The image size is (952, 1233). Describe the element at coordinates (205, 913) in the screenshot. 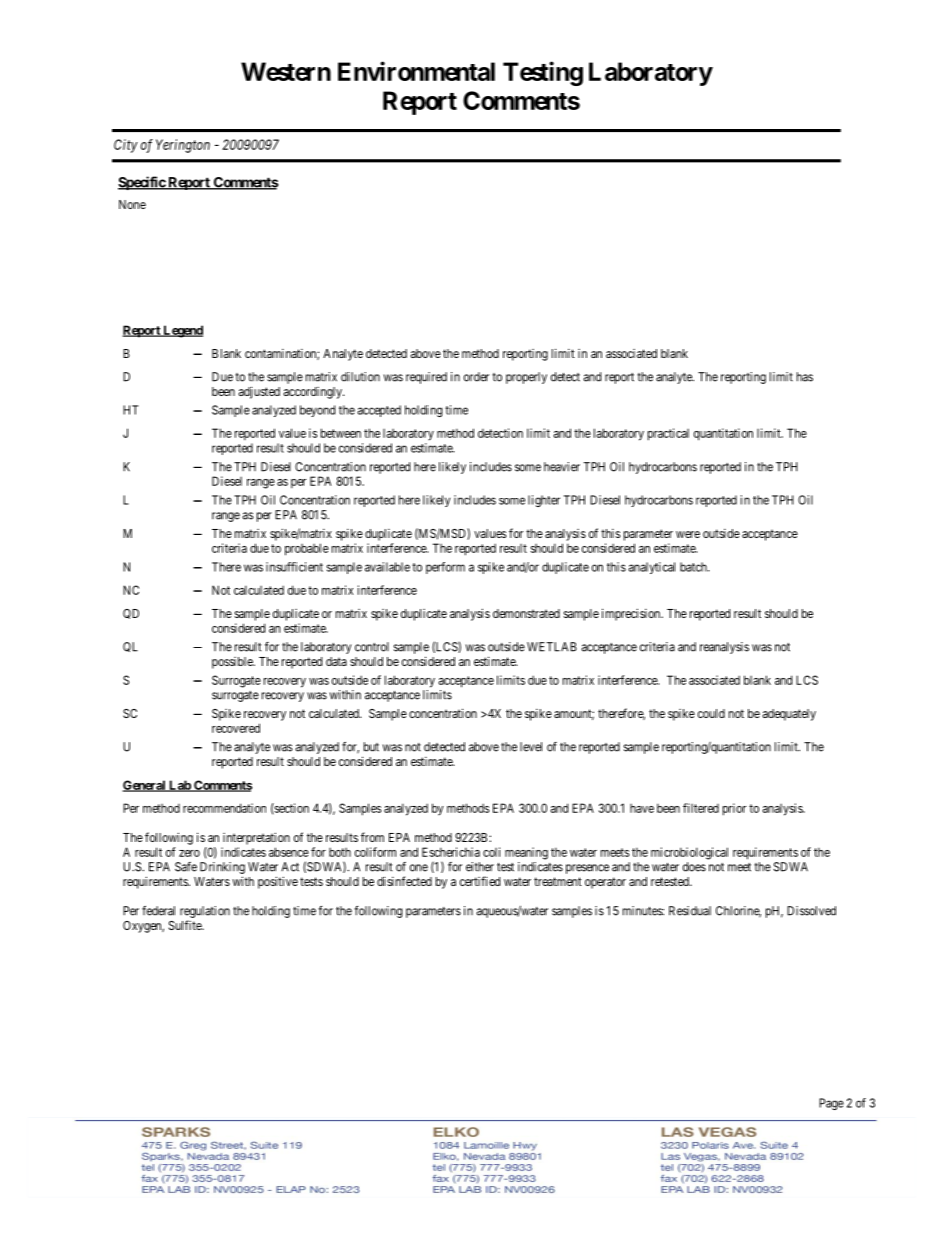

I see `regulation` at that location.
